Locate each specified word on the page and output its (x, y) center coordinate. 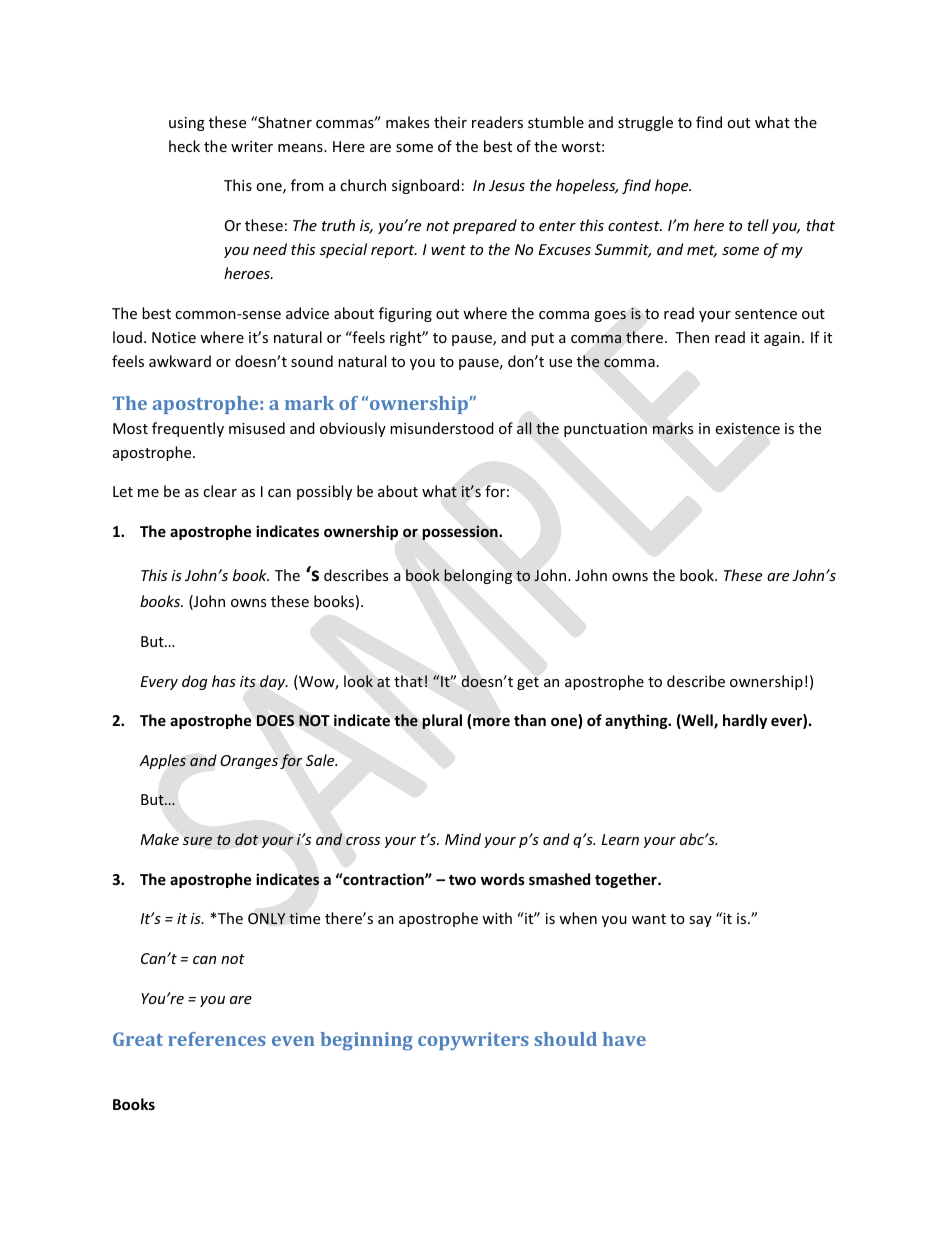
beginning (366, 1041)
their (450, 122)
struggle (645, 123)
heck (184, 146)
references (217, 1039)
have (624, 1039)
